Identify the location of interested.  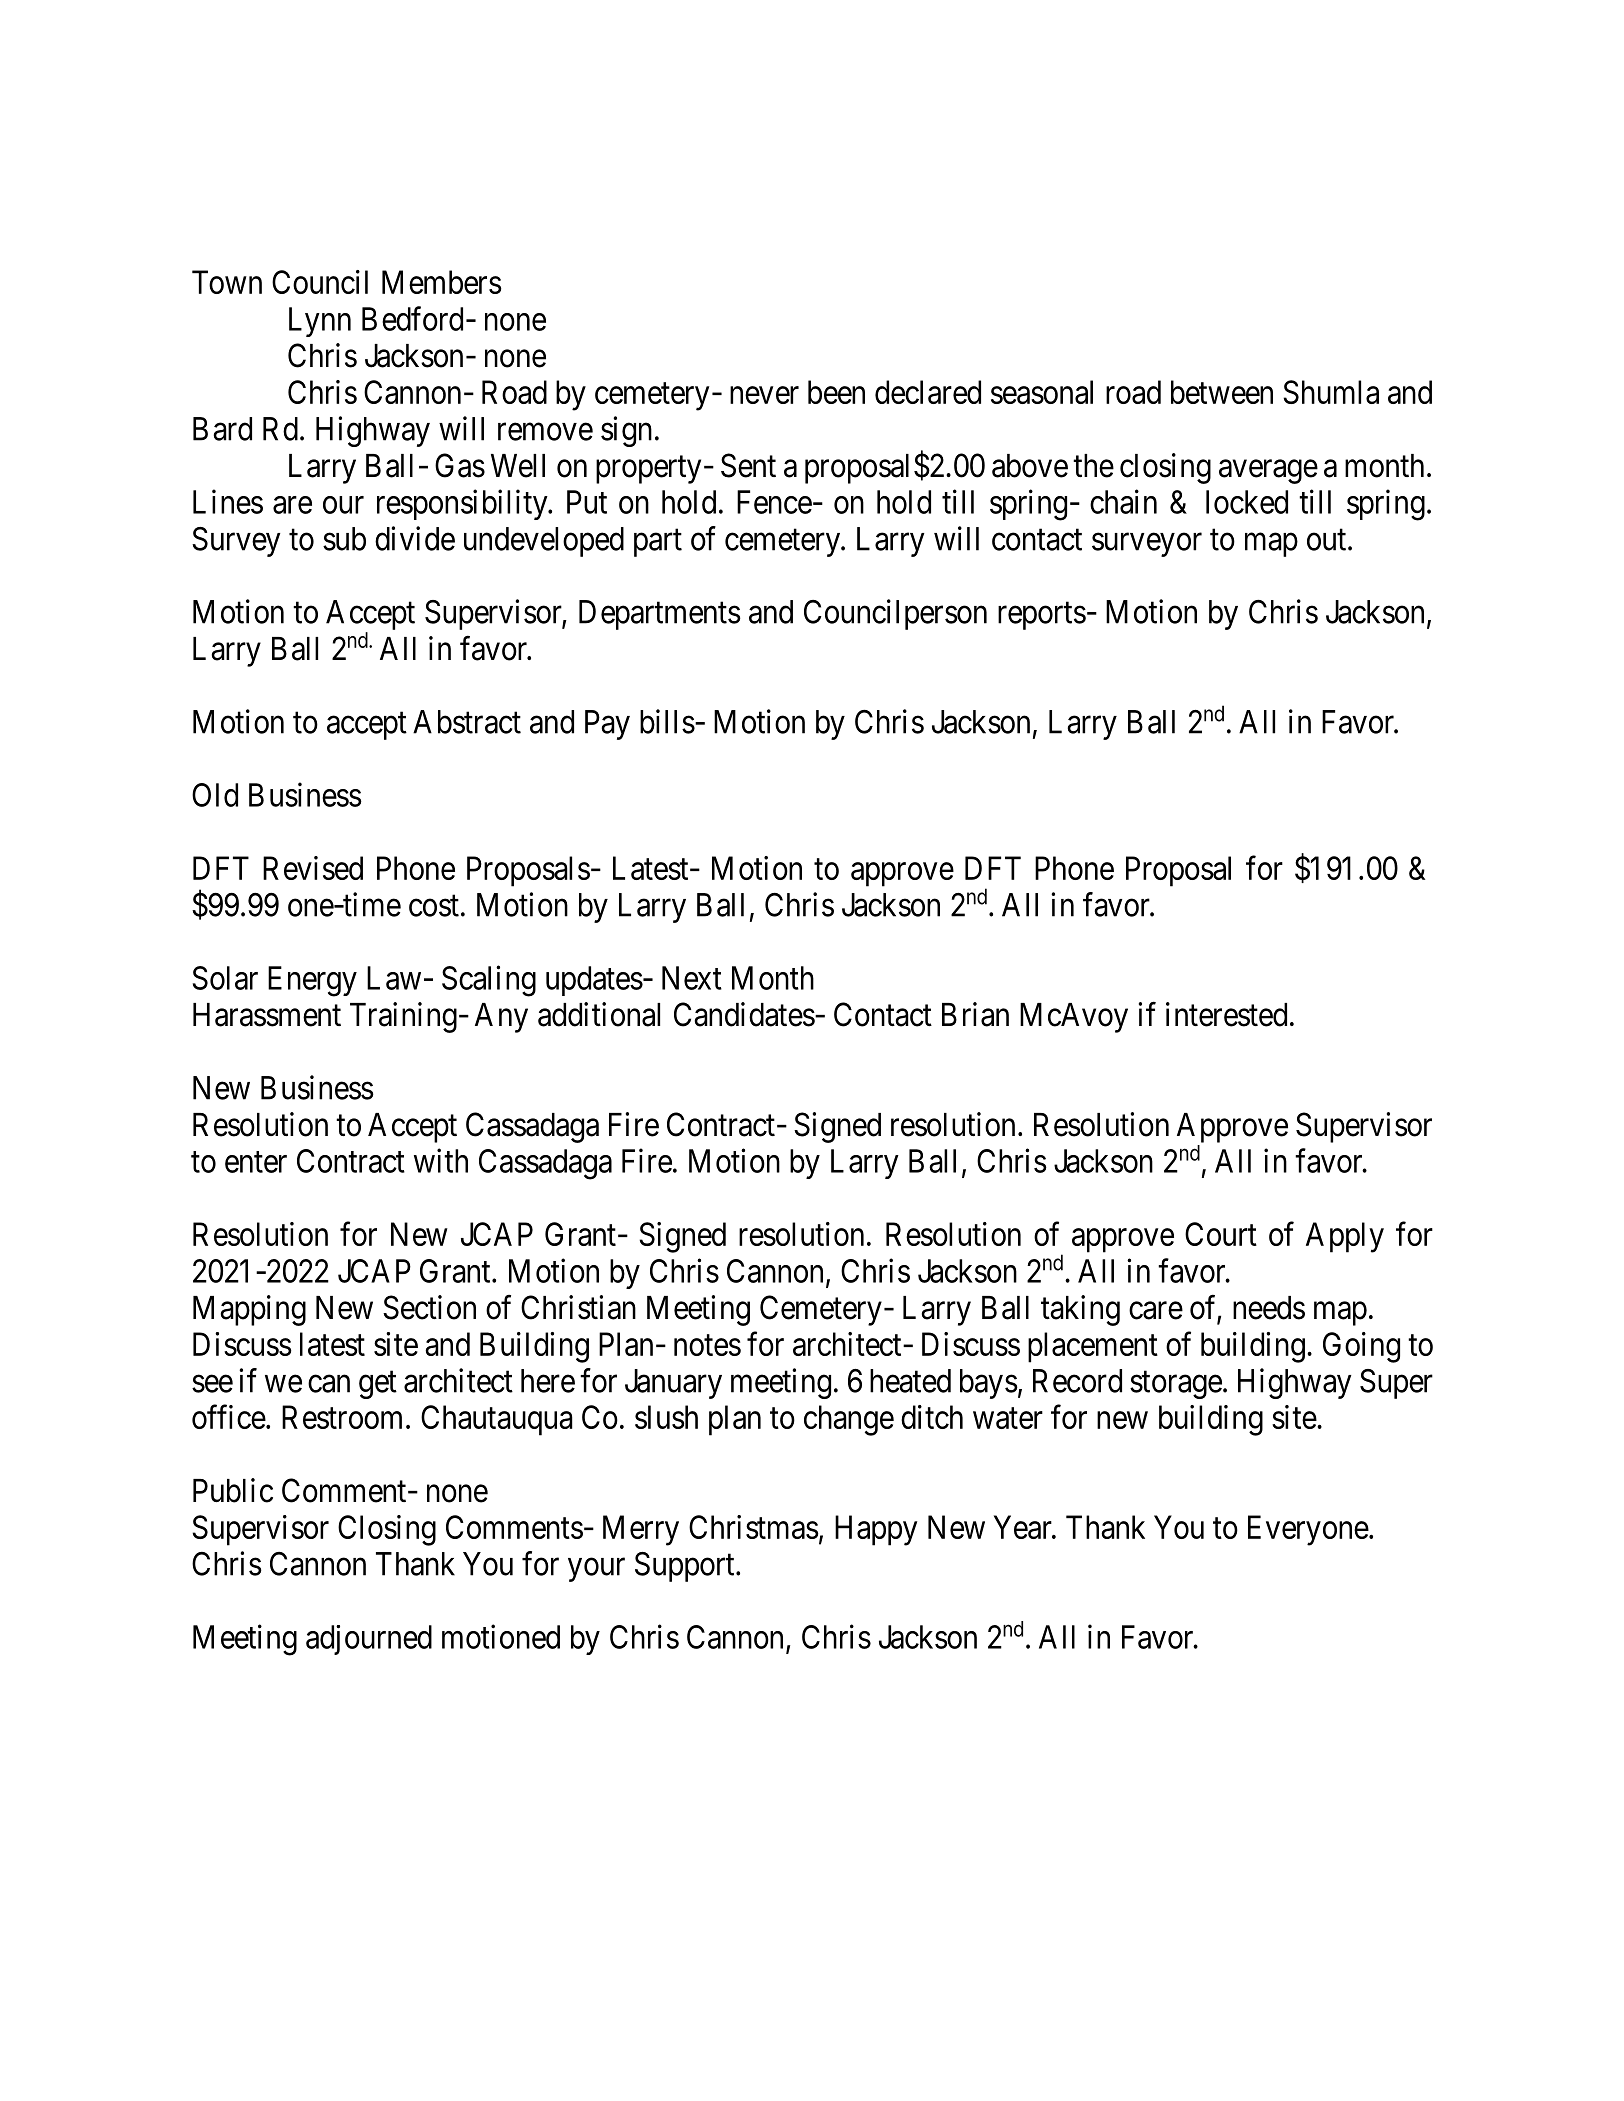
(1226, 1014).
